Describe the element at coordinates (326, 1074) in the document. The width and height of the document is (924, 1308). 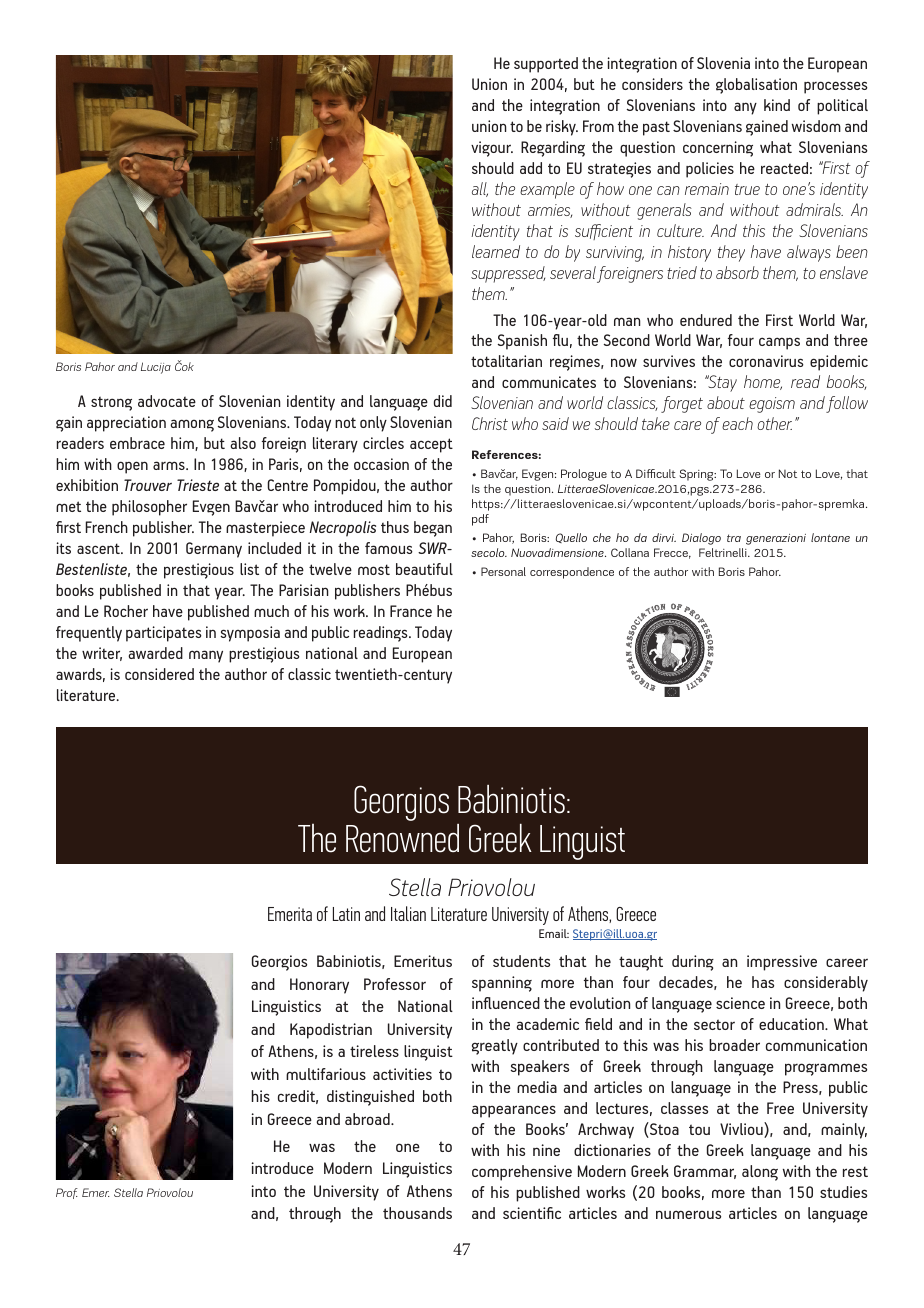
I see `multifarious` at that location.
